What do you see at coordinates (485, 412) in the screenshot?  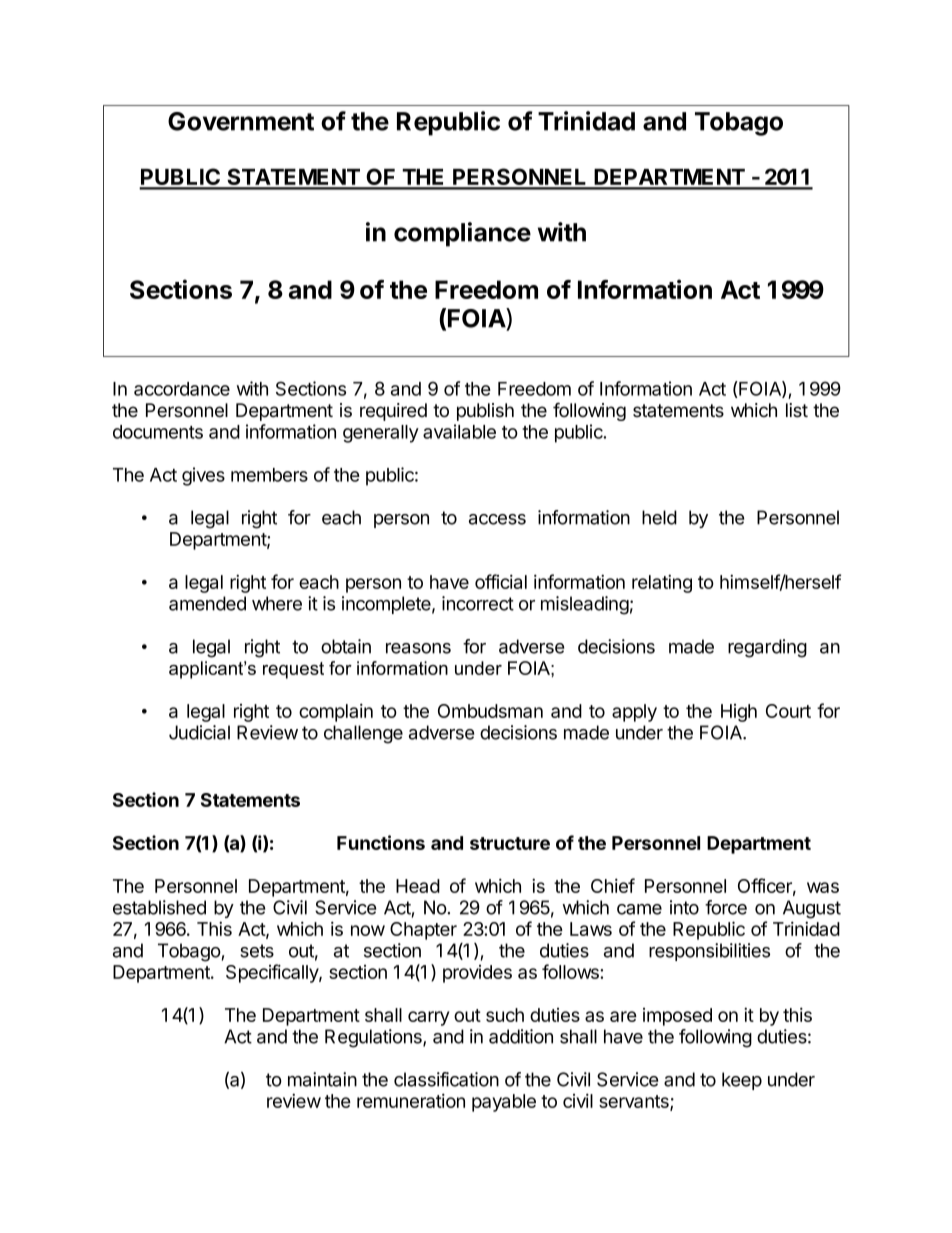 I see `publish` at bounding box center [485, 412].
